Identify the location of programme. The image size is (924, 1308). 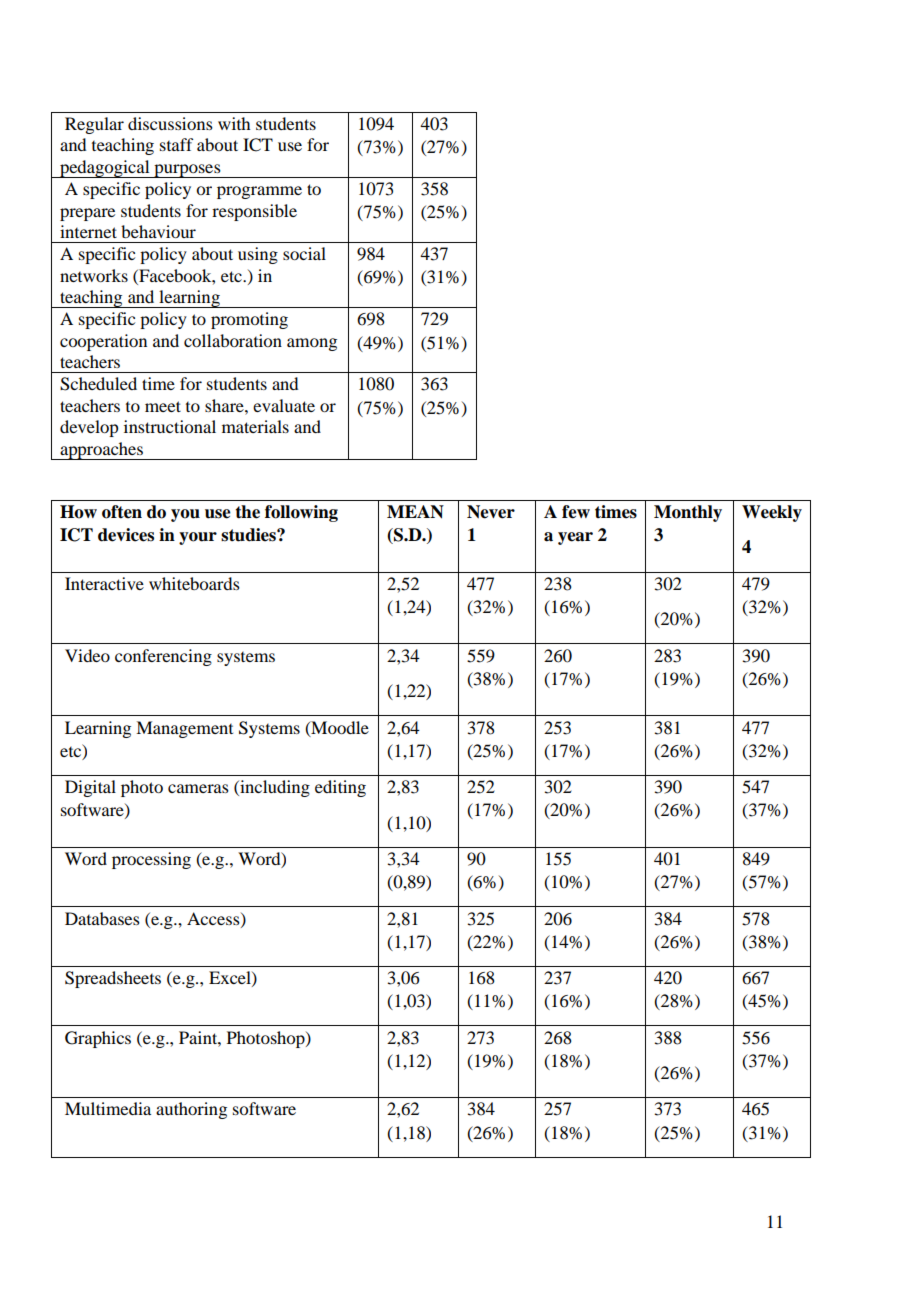
(259, 192).
